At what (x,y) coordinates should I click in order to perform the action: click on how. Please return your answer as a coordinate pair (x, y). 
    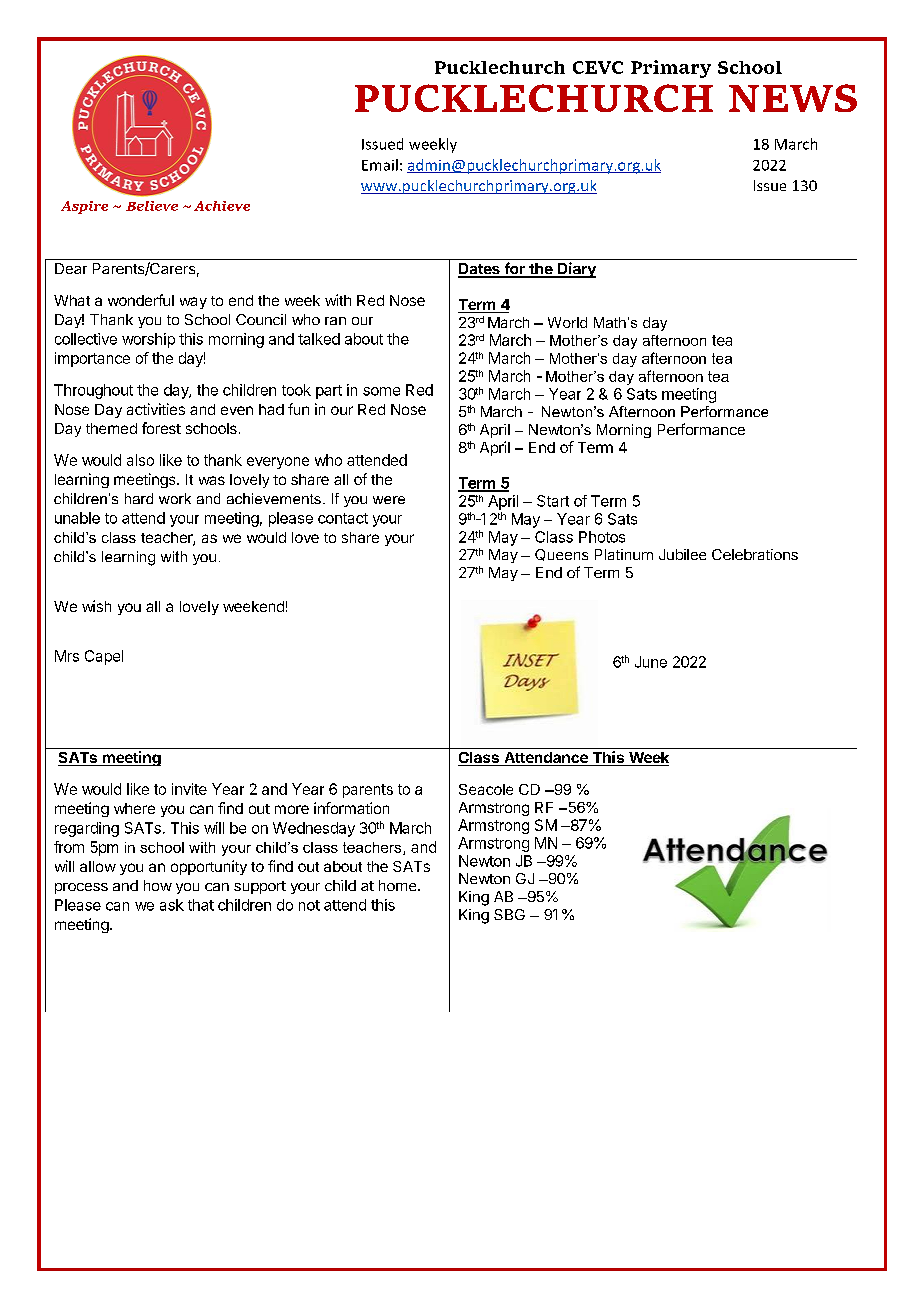
    Looking at the image, I should click on (158, 885).
